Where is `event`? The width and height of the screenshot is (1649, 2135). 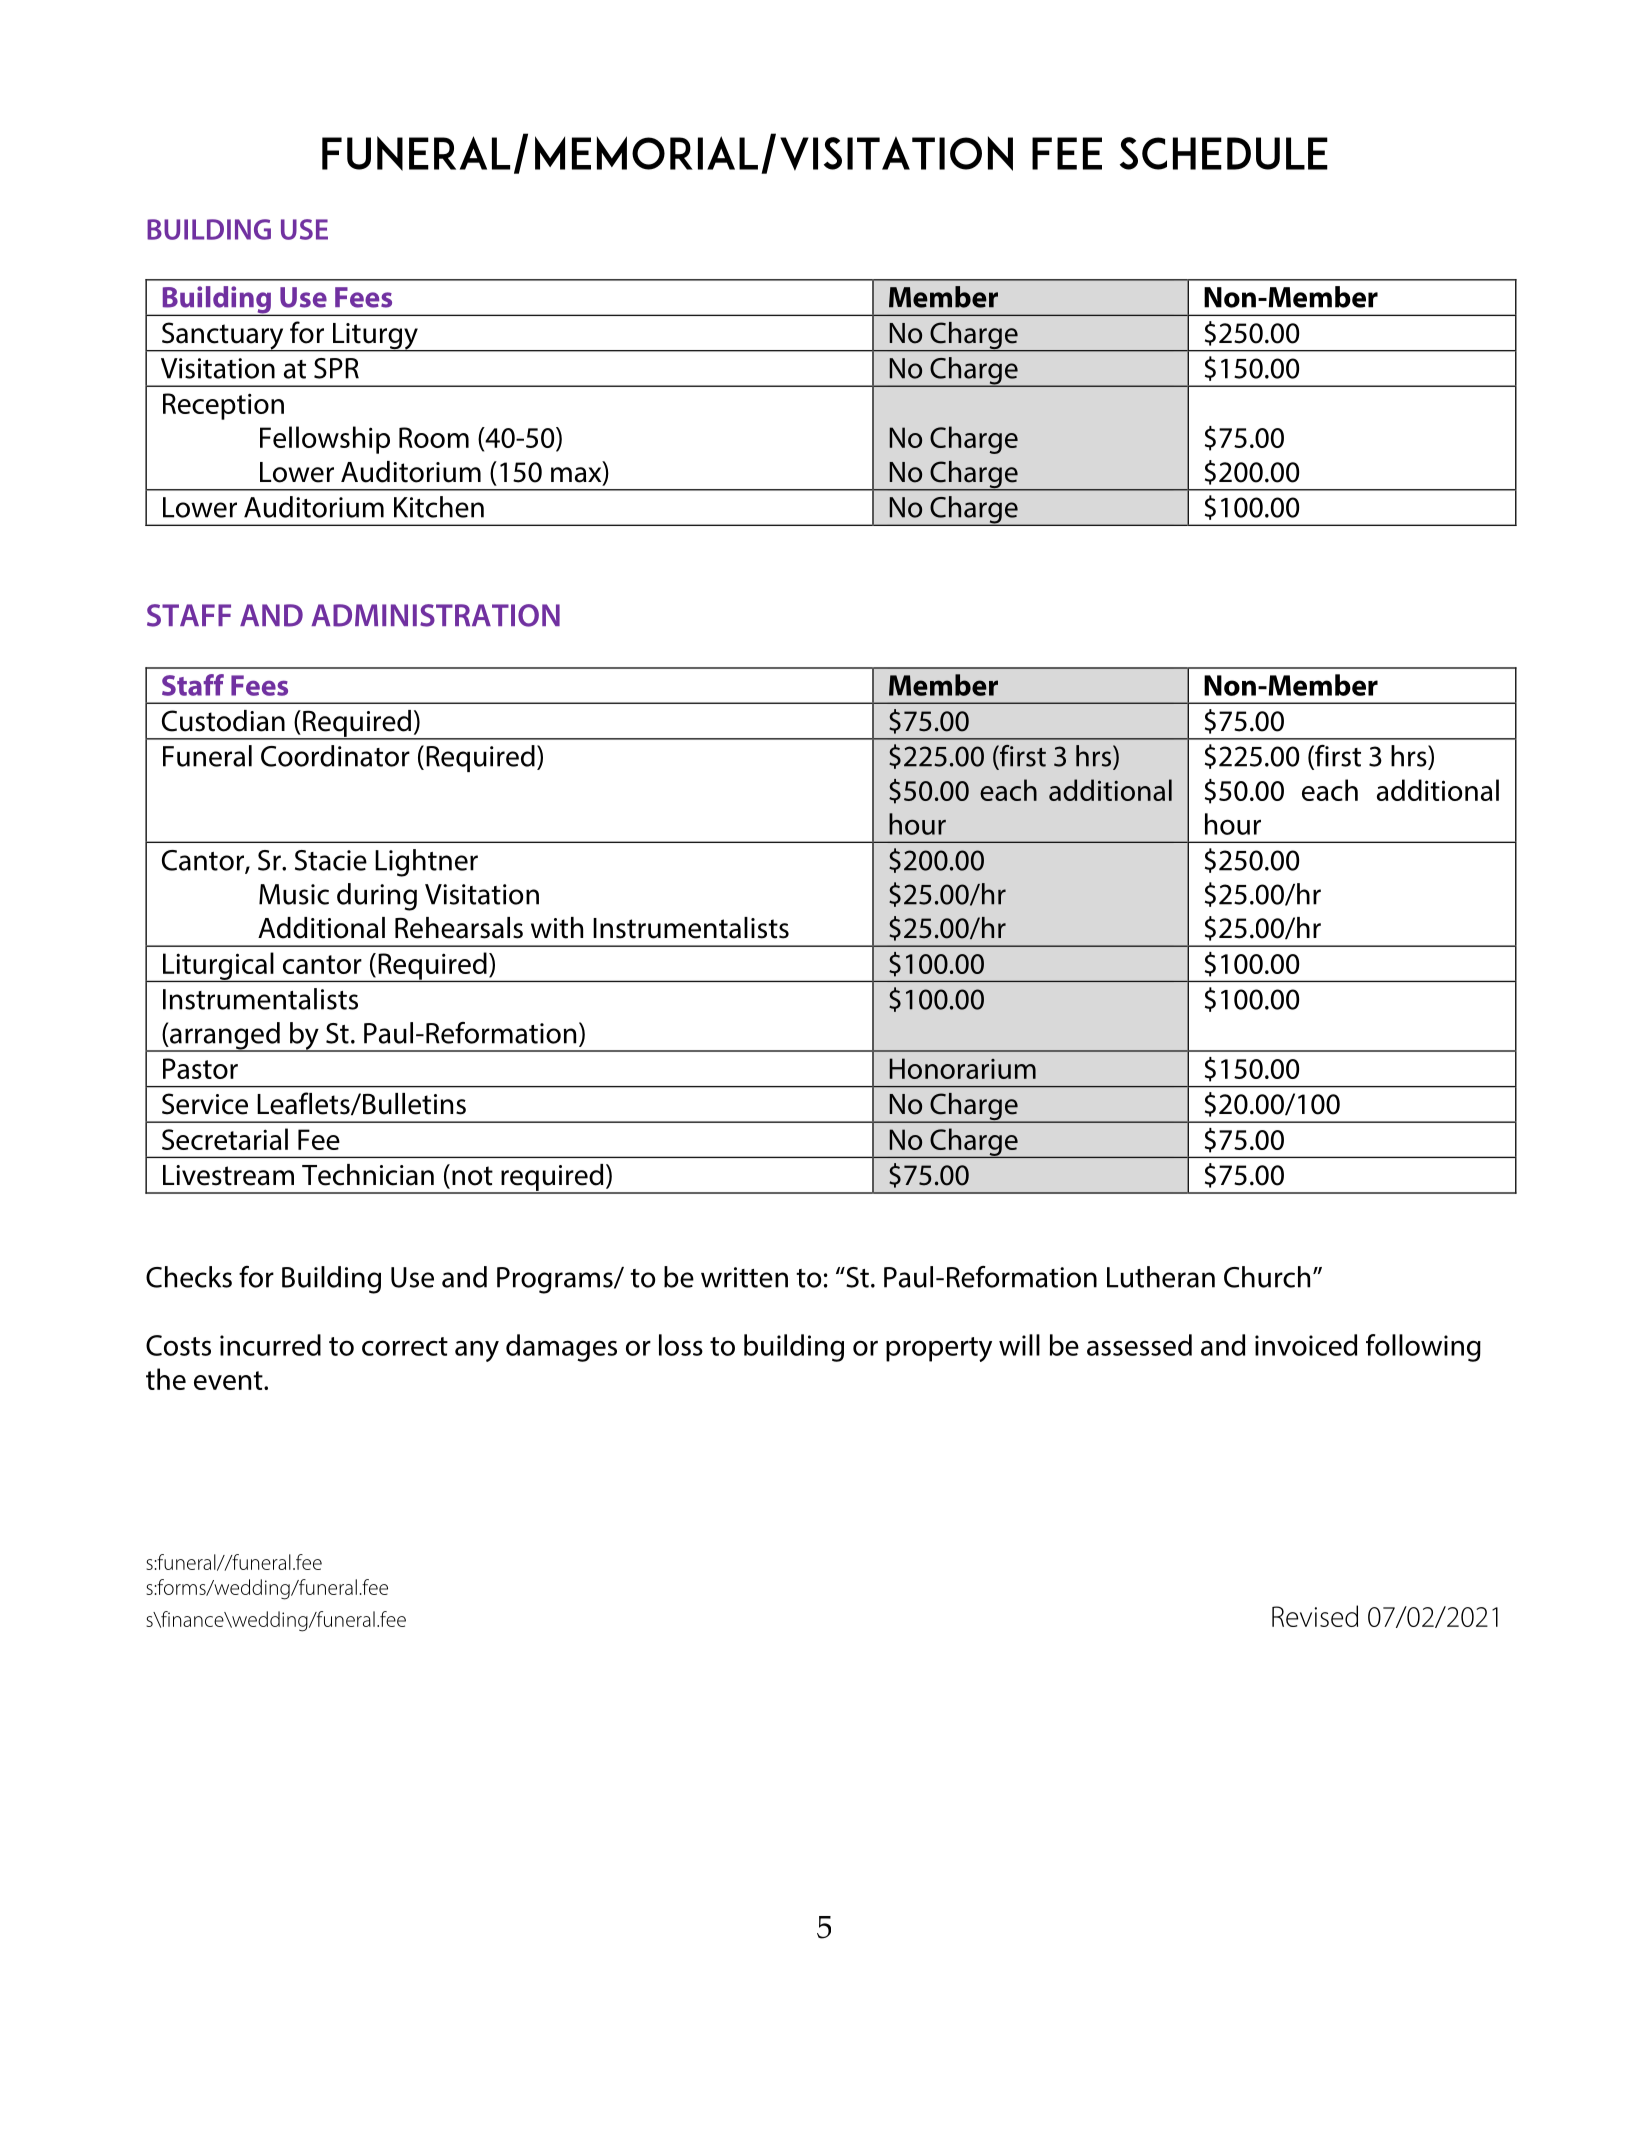 event is located at coordinates (229, 1380).
